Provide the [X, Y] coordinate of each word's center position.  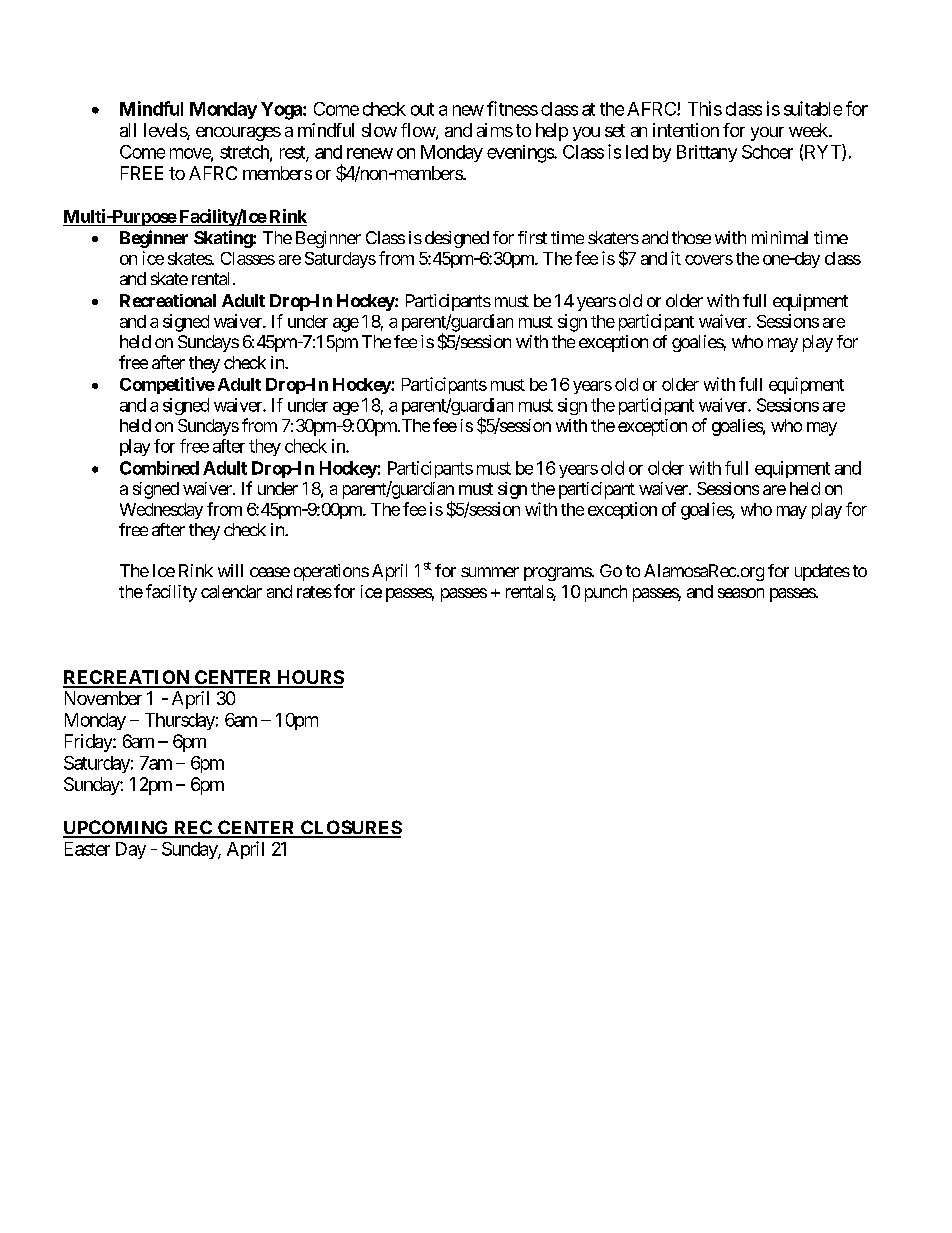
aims [495, 130]
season [741, 593]
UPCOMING [117, 828]
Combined [159, 468]
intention [686, 130]
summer [490, 572]
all [128, 130]
